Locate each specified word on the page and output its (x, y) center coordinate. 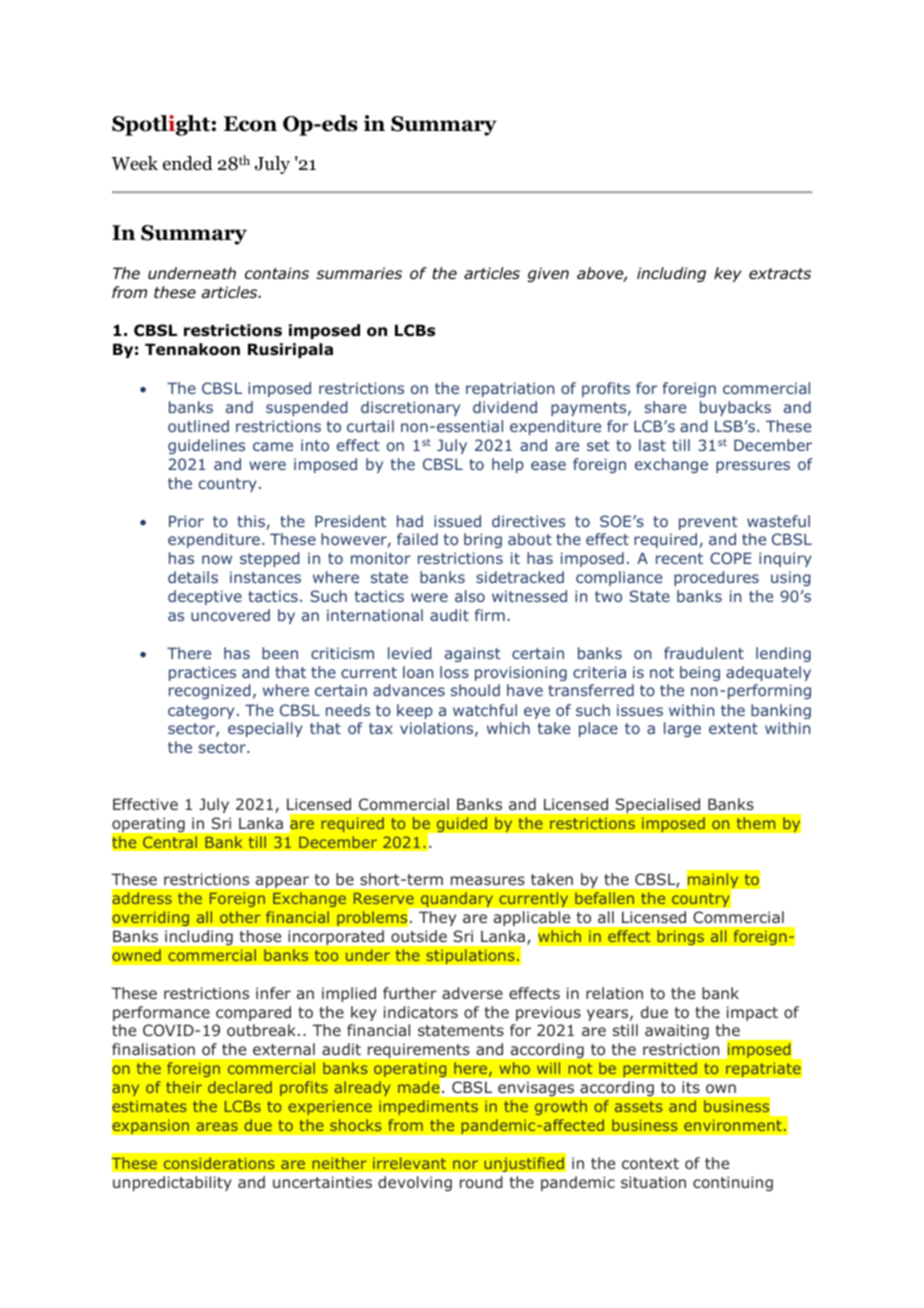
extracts (780, 274)
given (548, 274)
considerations (219, 1163)
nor (465, 1165)
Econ (250, 124)
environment (733, 1125)
